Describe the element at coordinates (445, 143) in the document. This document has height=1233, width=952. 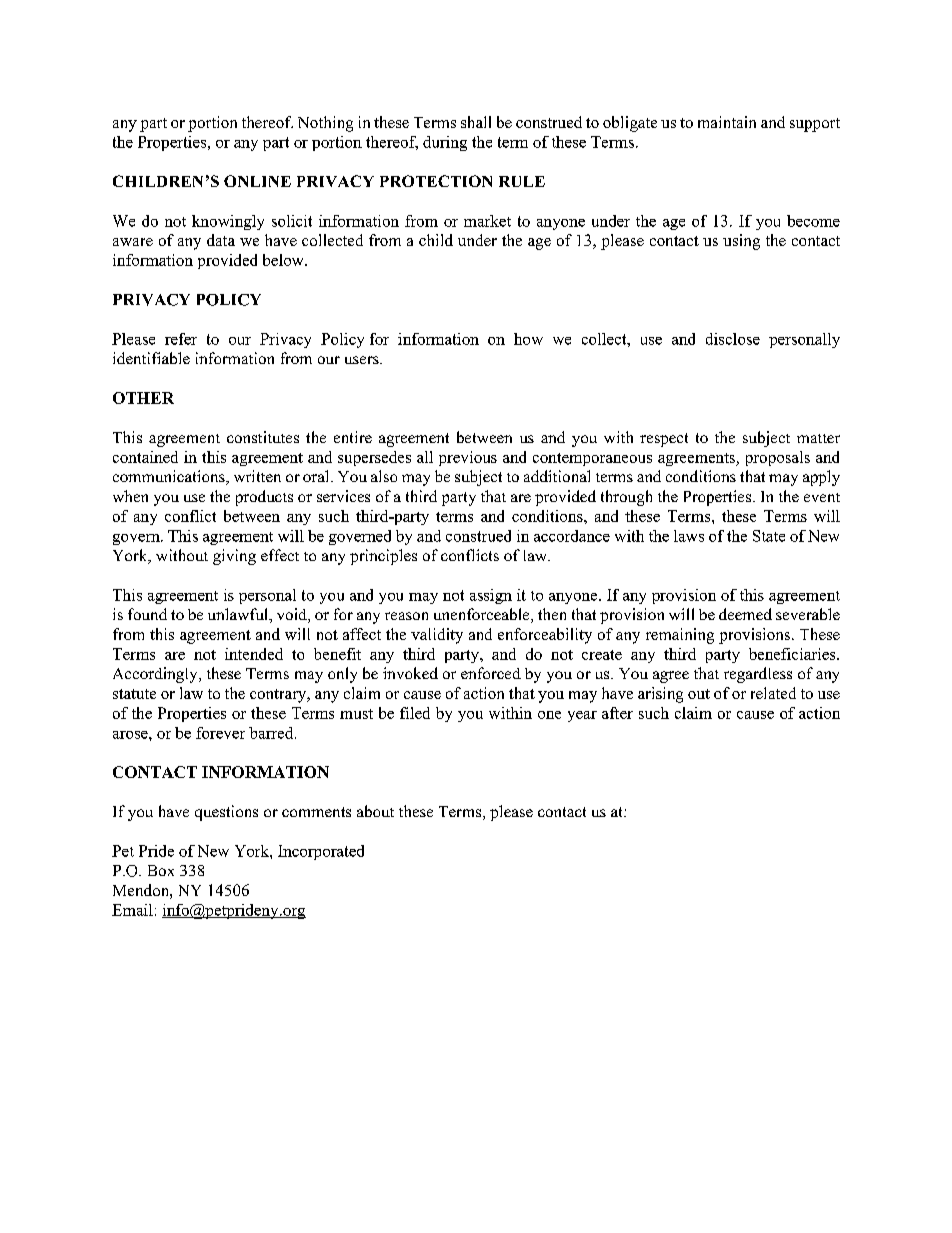
I see `during` at that location.
